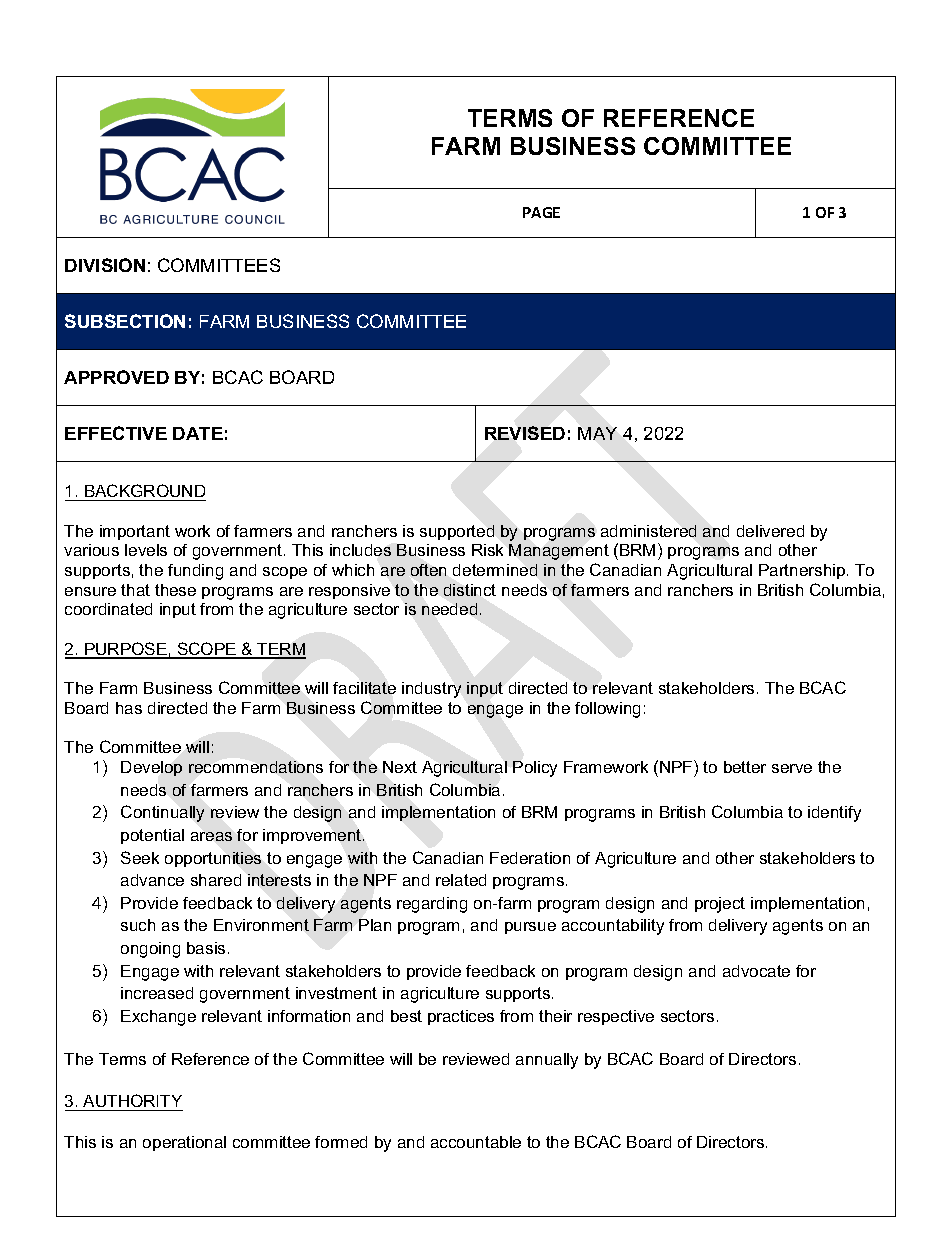 This screenshot has width=952, height=1233. Describe the element at coordinates (541, 212) in the screenshot. I see `PAGE` at that location.
